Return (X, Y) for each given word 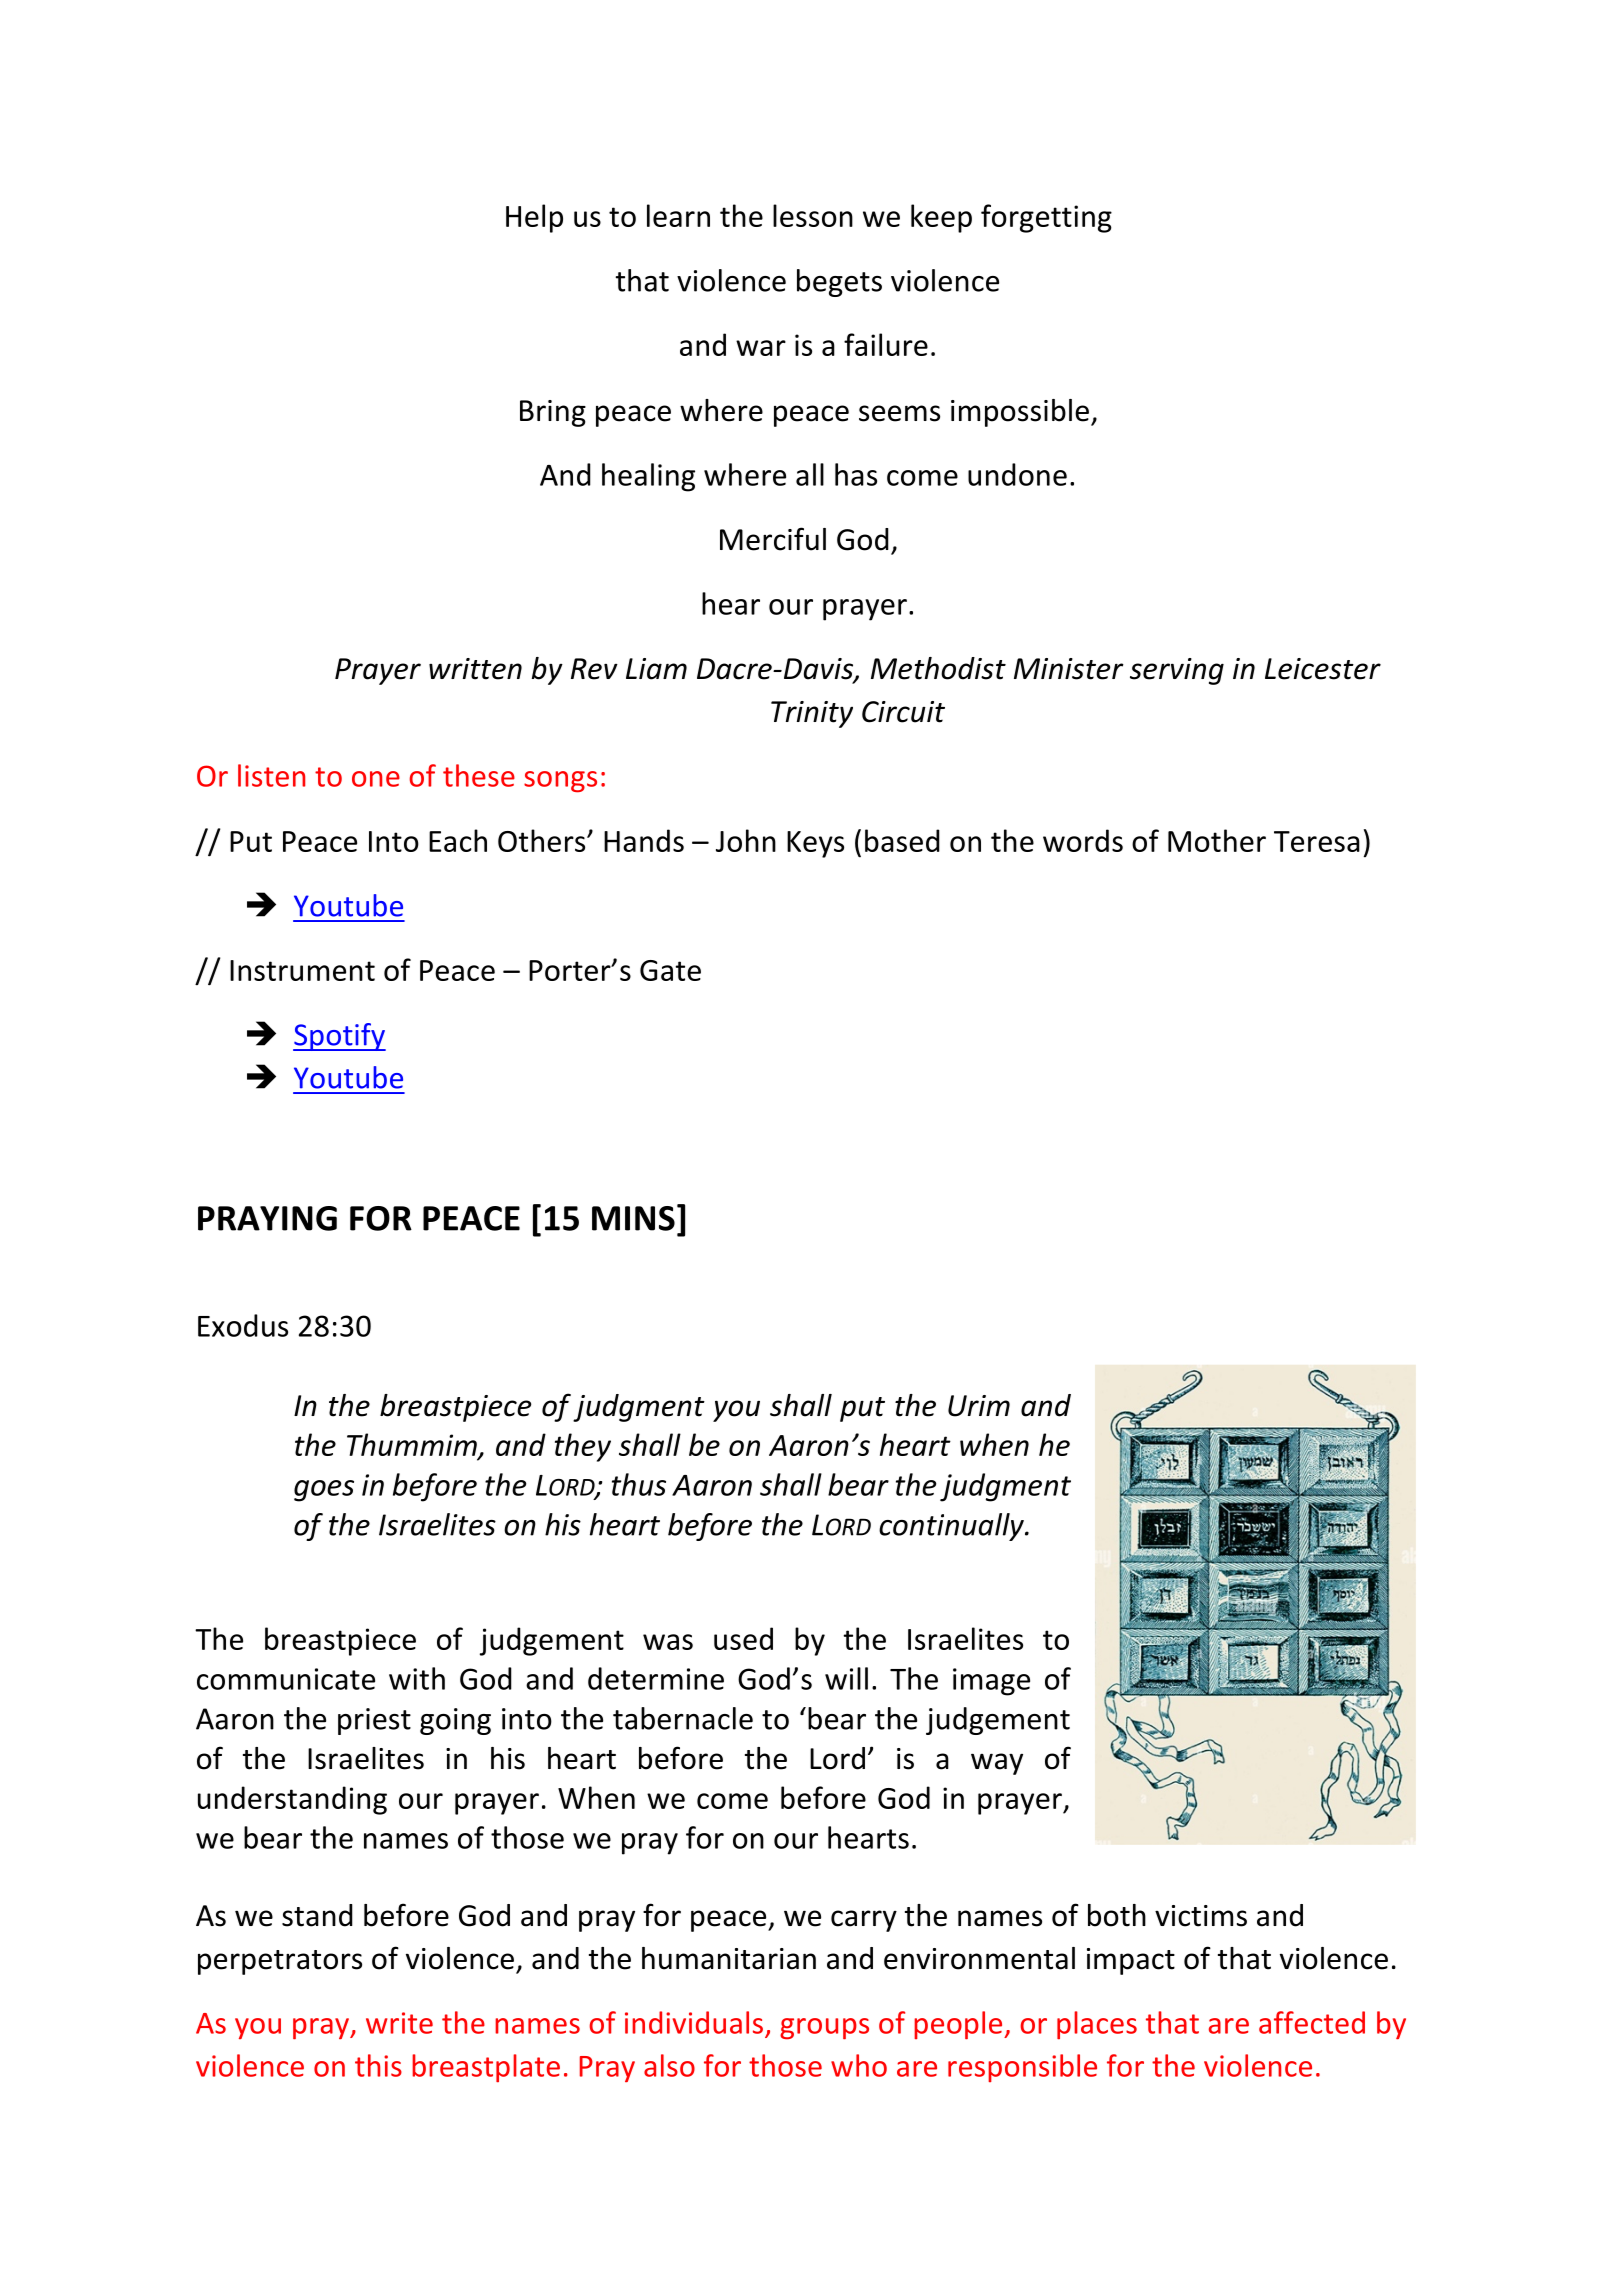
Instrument (302, 970)
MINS (633, 1218)
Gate (670, 970)
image (991, 1682)
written (475, 669)
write (399, 2023)
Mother (1217, 840)
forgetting (1046, 218)
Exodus (243, 1325)
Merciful (773, 539)
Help (534, 218)
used (743, 1638)
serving (1177, 671)
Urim (979, 1406)
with (417, 1678)
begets (839, 283)
